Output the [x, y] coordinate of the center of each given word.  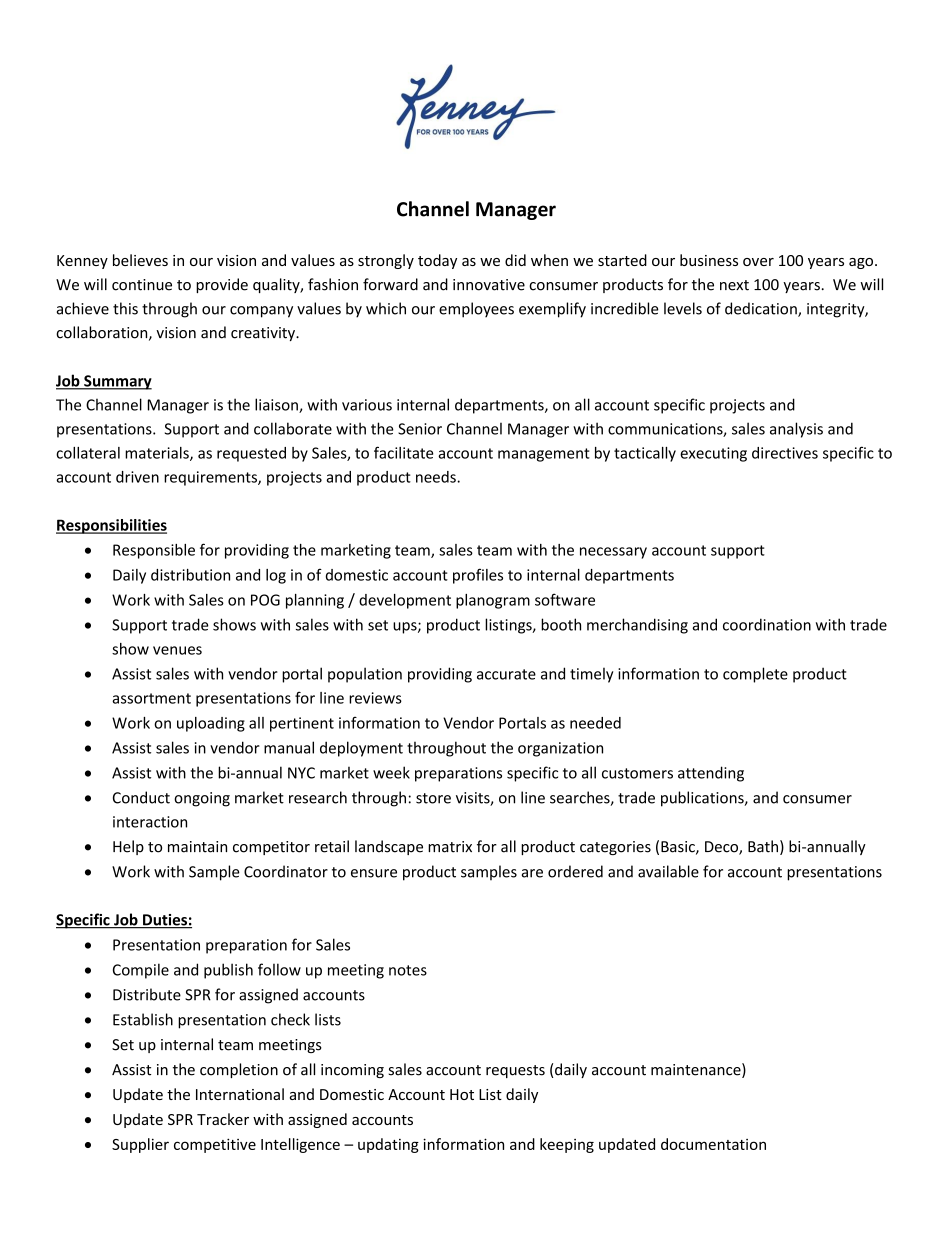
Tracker [223, 1119]
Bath [763, 846]
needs [437, 477]
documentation [713, 1144]
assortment [151, 698]
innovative [489, 285]
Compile [141, 971]
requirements [211, 478]
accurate [506, 674]
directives [785, 453]
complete [755, 675]
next [734, 285]
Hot [462, 1094]
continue [142, 285]
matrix [450, 847]
